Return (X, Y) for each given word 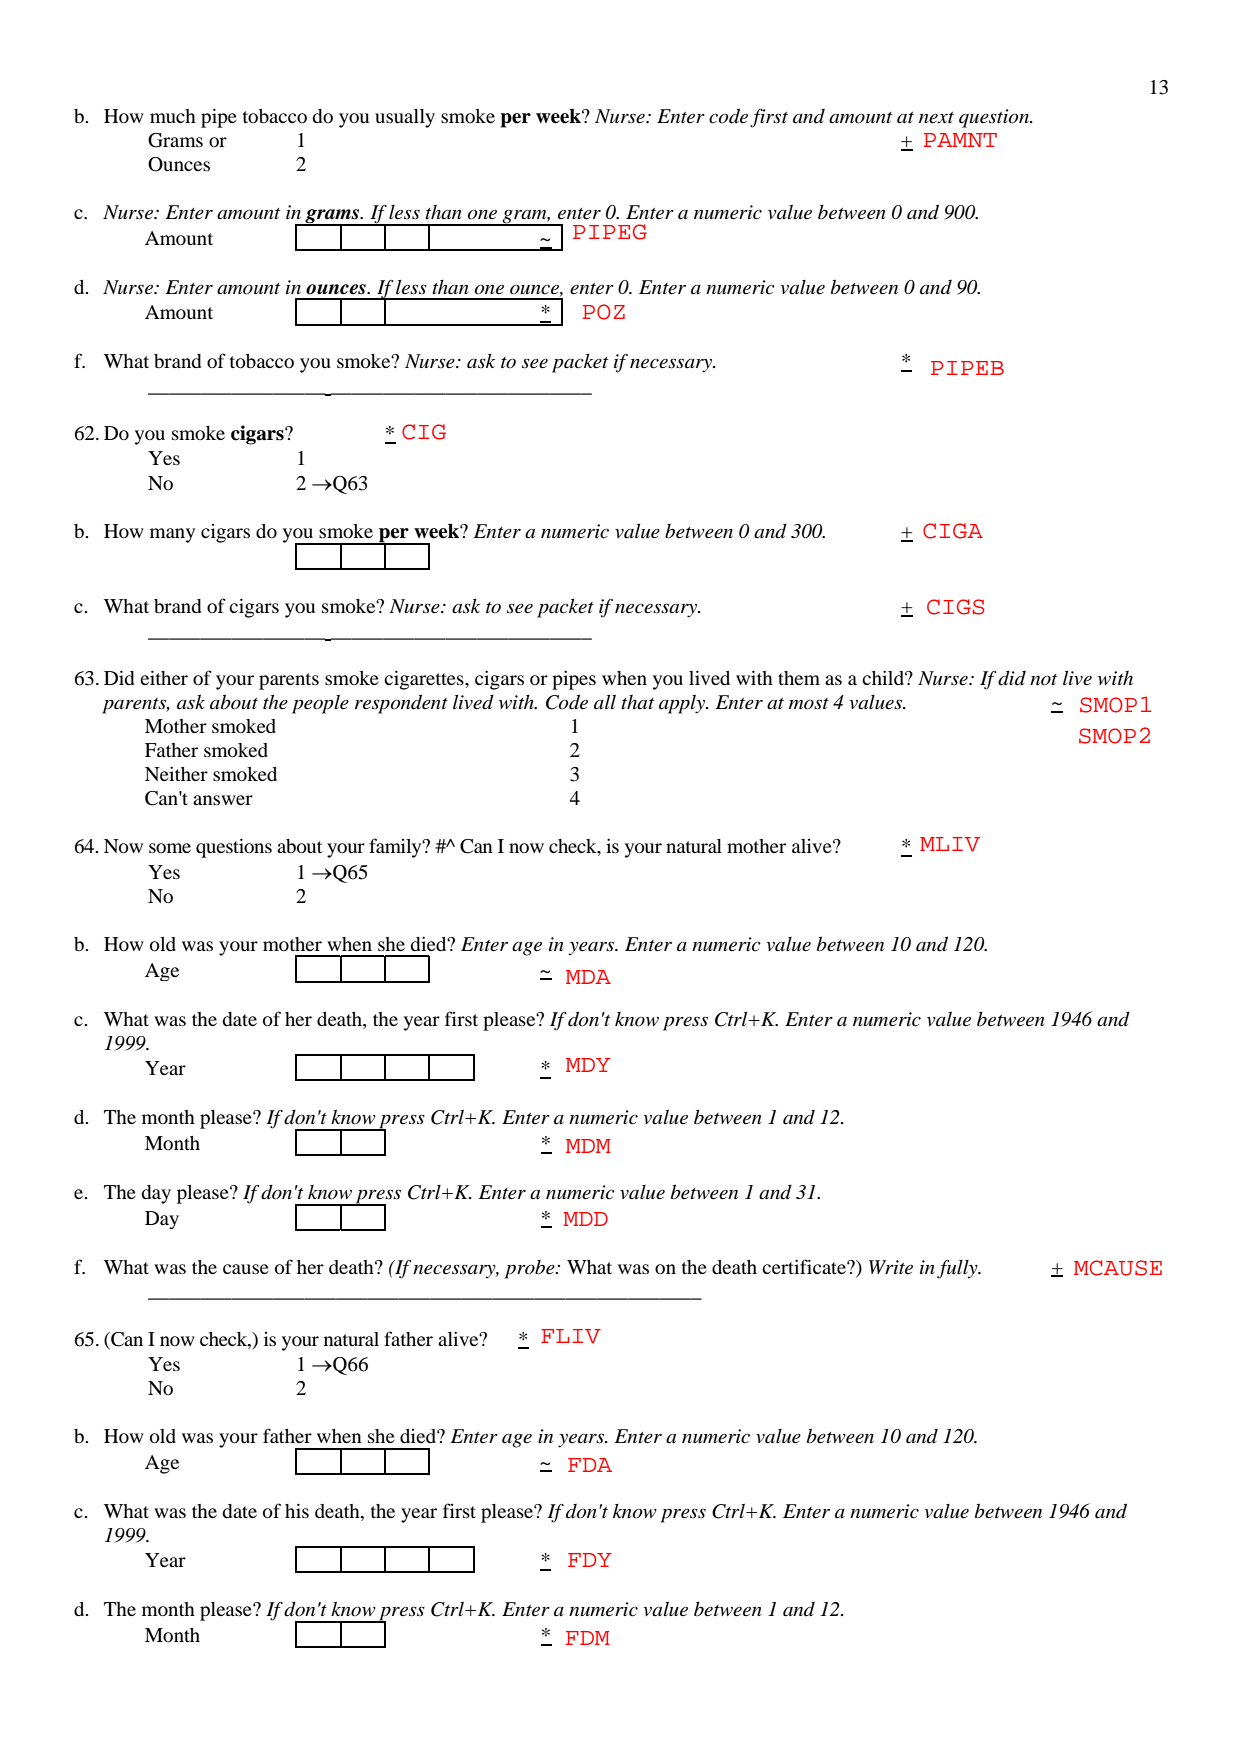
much (173, 116)
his (297, 1510)
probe (531, 1269)
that (637, 702)
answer (223, 800)
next (936, 118)
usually (405, 118)
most (809, 704)
